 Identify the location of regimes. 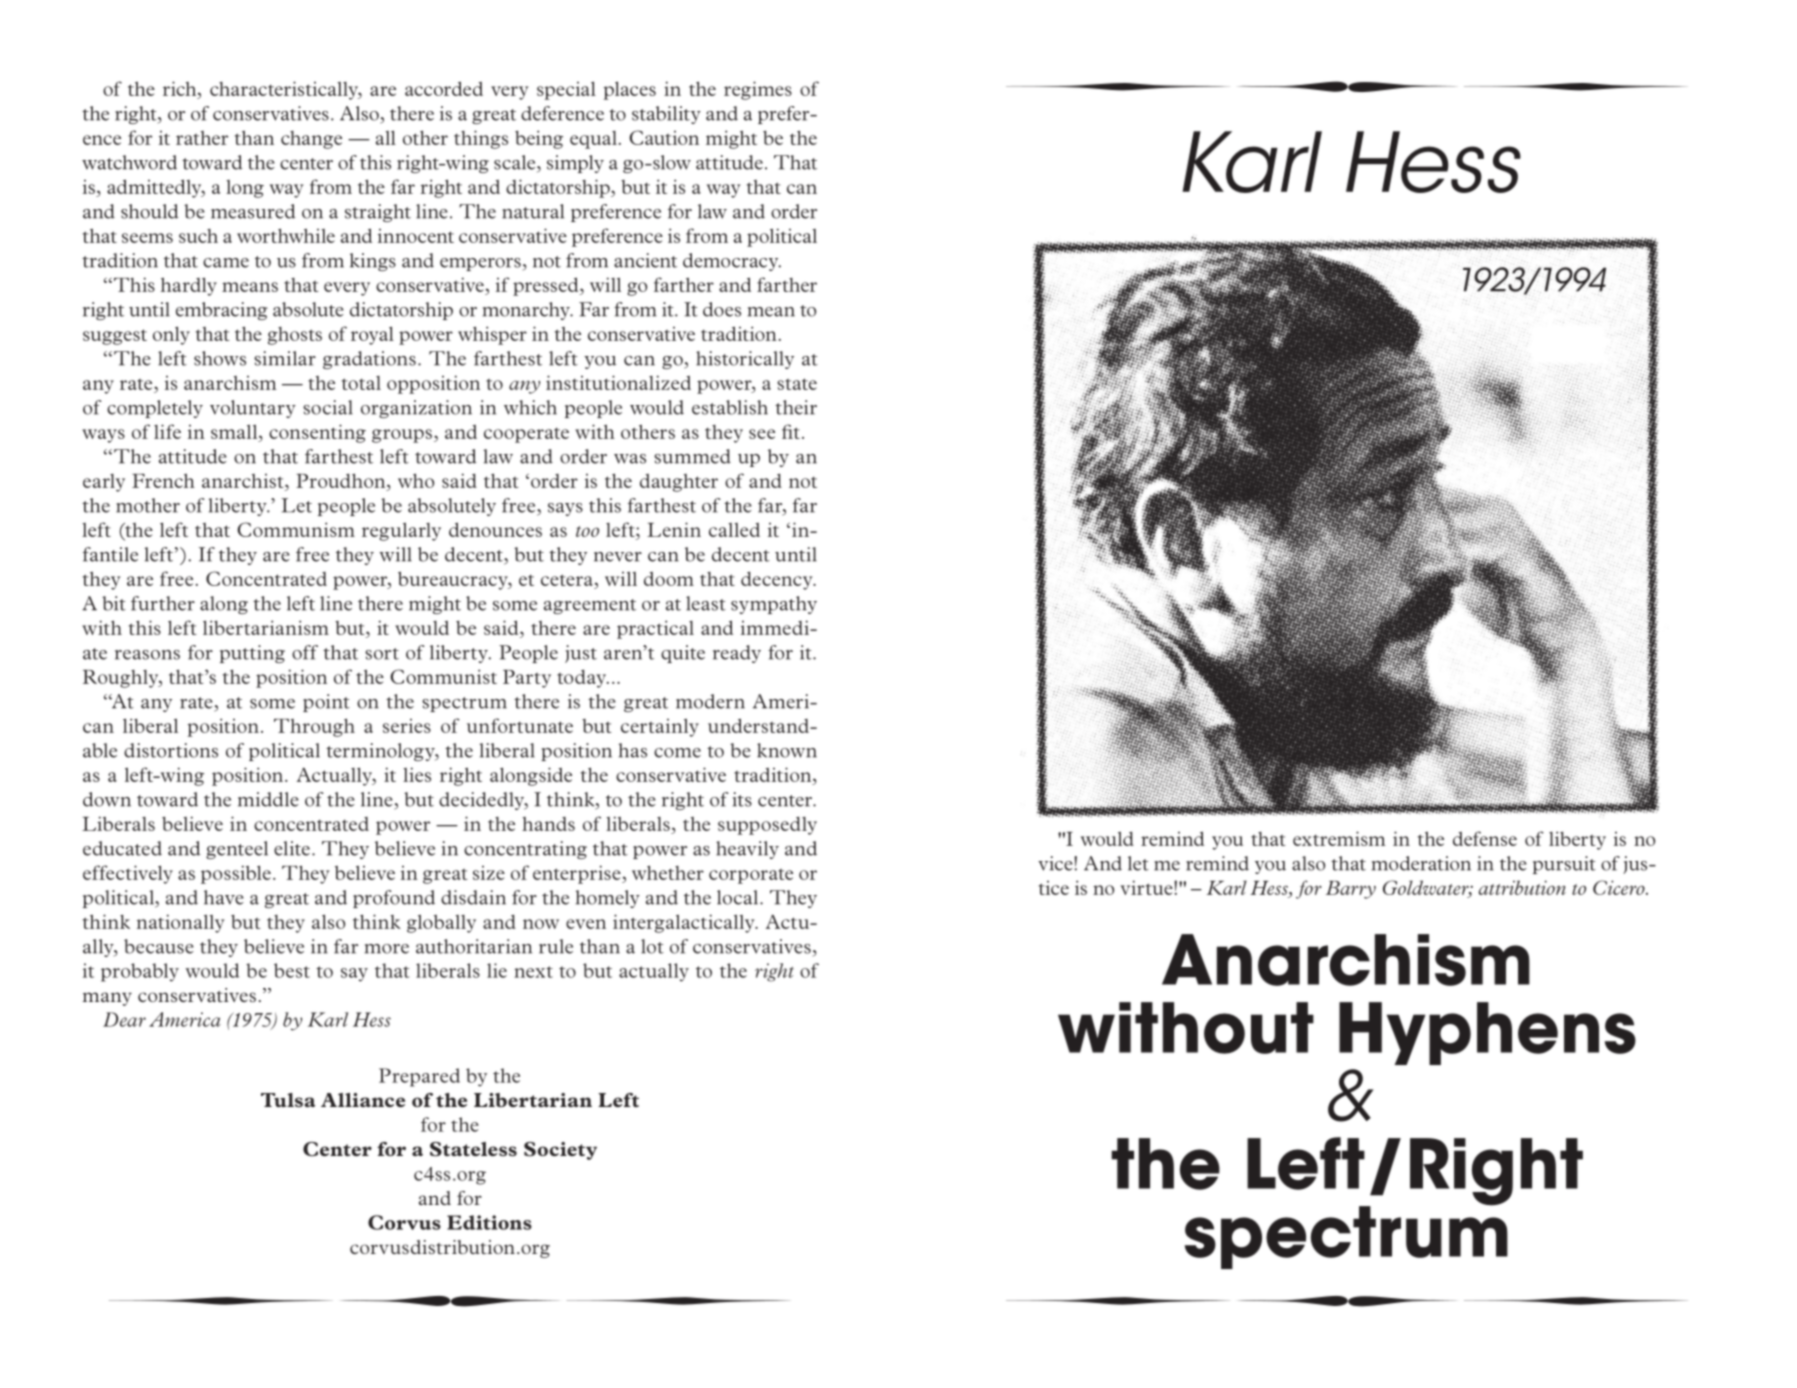
(758, 90).
